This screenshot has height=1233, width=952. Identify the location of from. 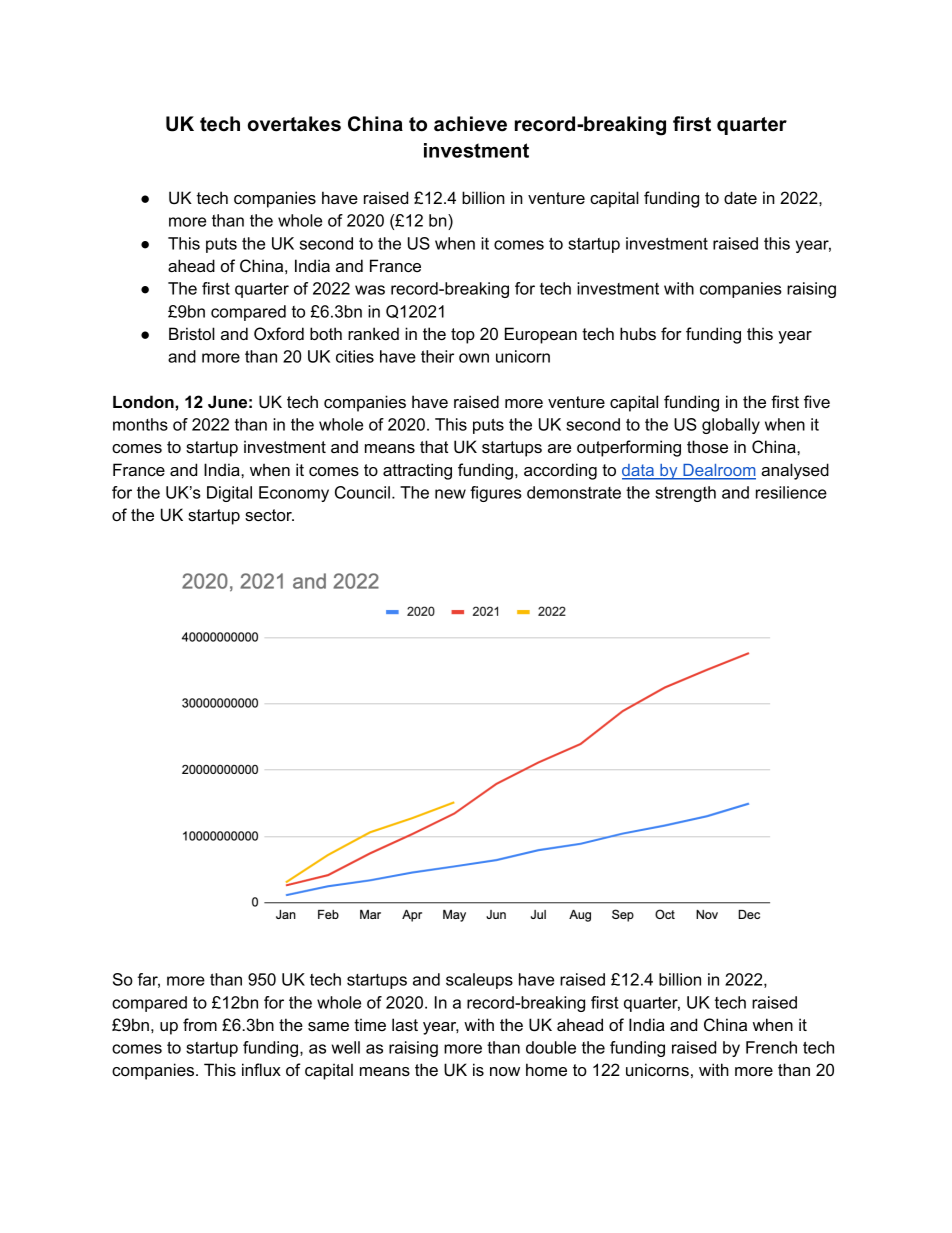
(200, 1024).
